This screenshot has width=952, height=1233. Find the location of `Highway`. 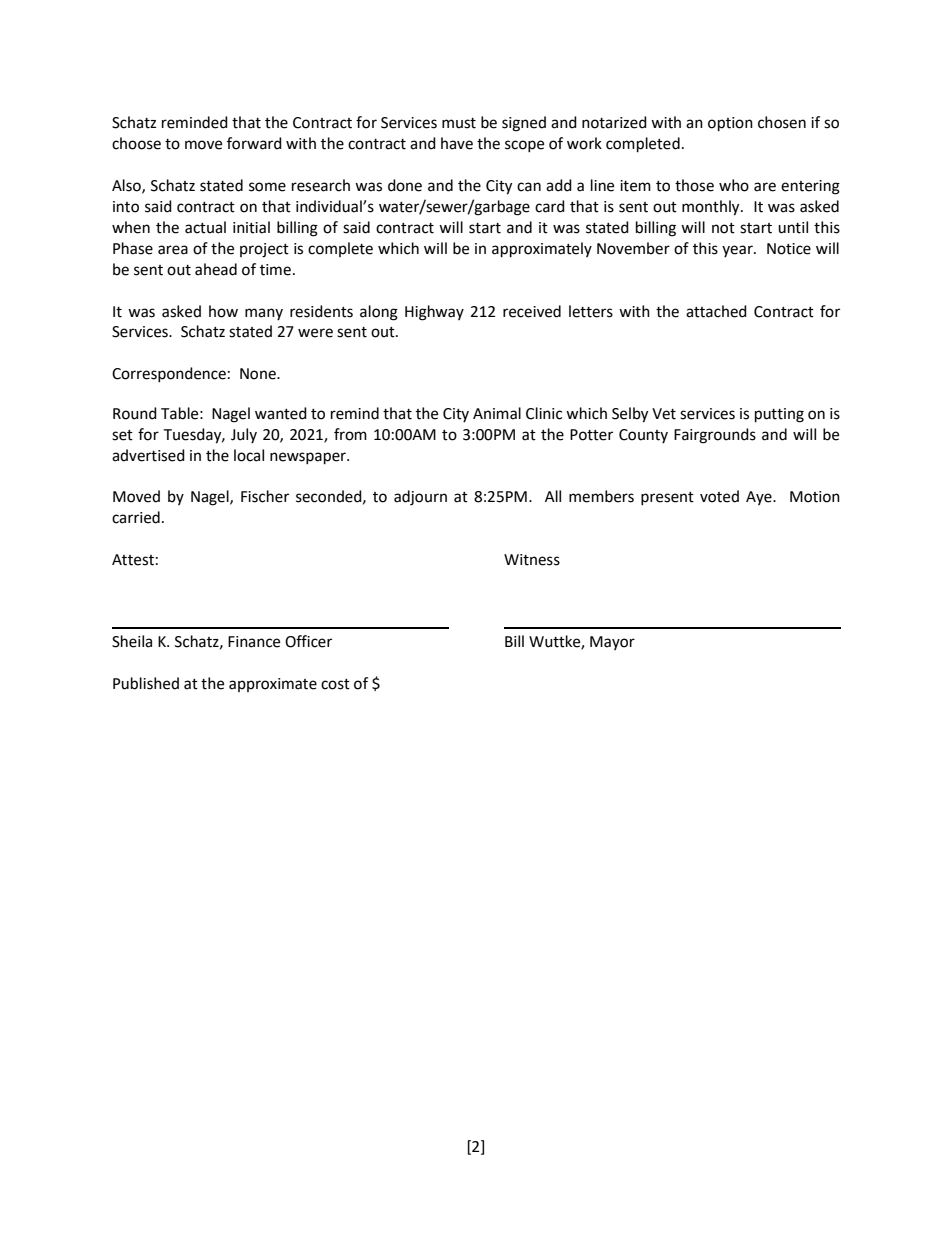

Highway is located at coordinates (434, 313).
